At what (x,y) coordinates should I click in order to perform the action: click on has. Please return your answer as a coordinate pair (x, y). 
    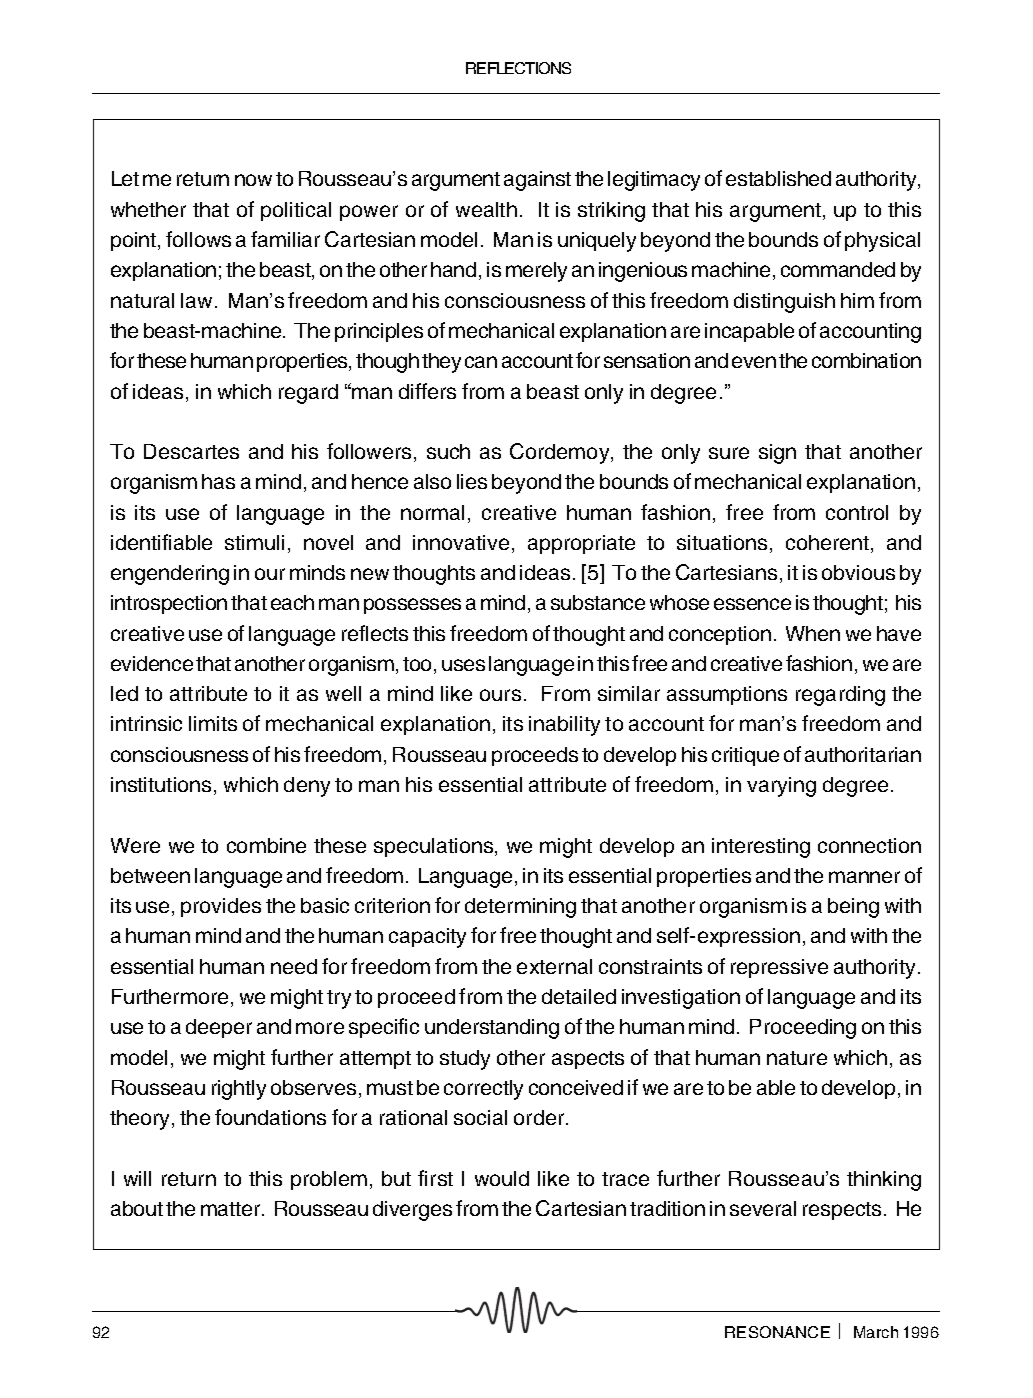
    Looking at the image, I should click on (218, 481).
